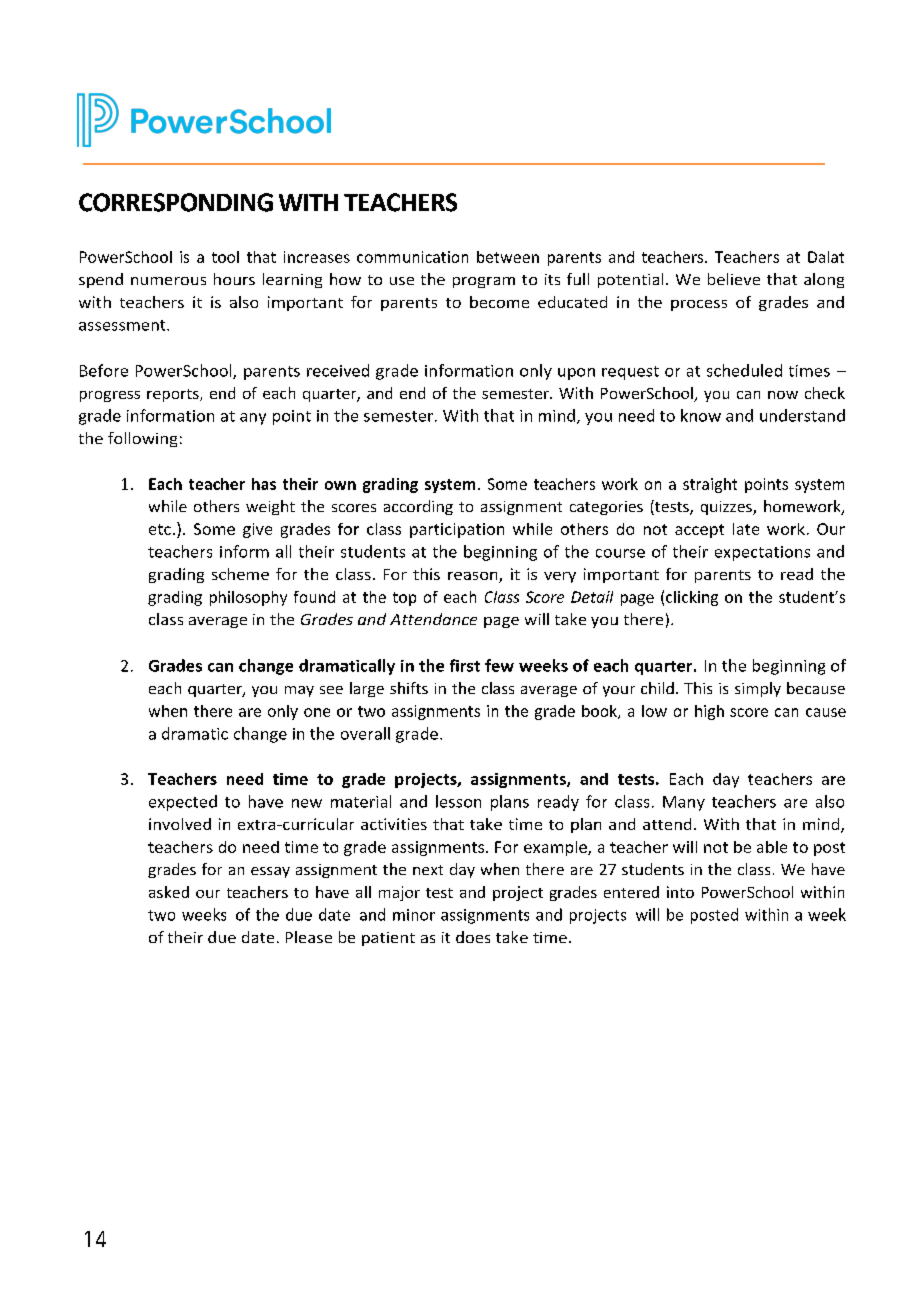  What do you see at coordinates (709, 712) in the page?
I see `high` at bounding box center [709, 712].
